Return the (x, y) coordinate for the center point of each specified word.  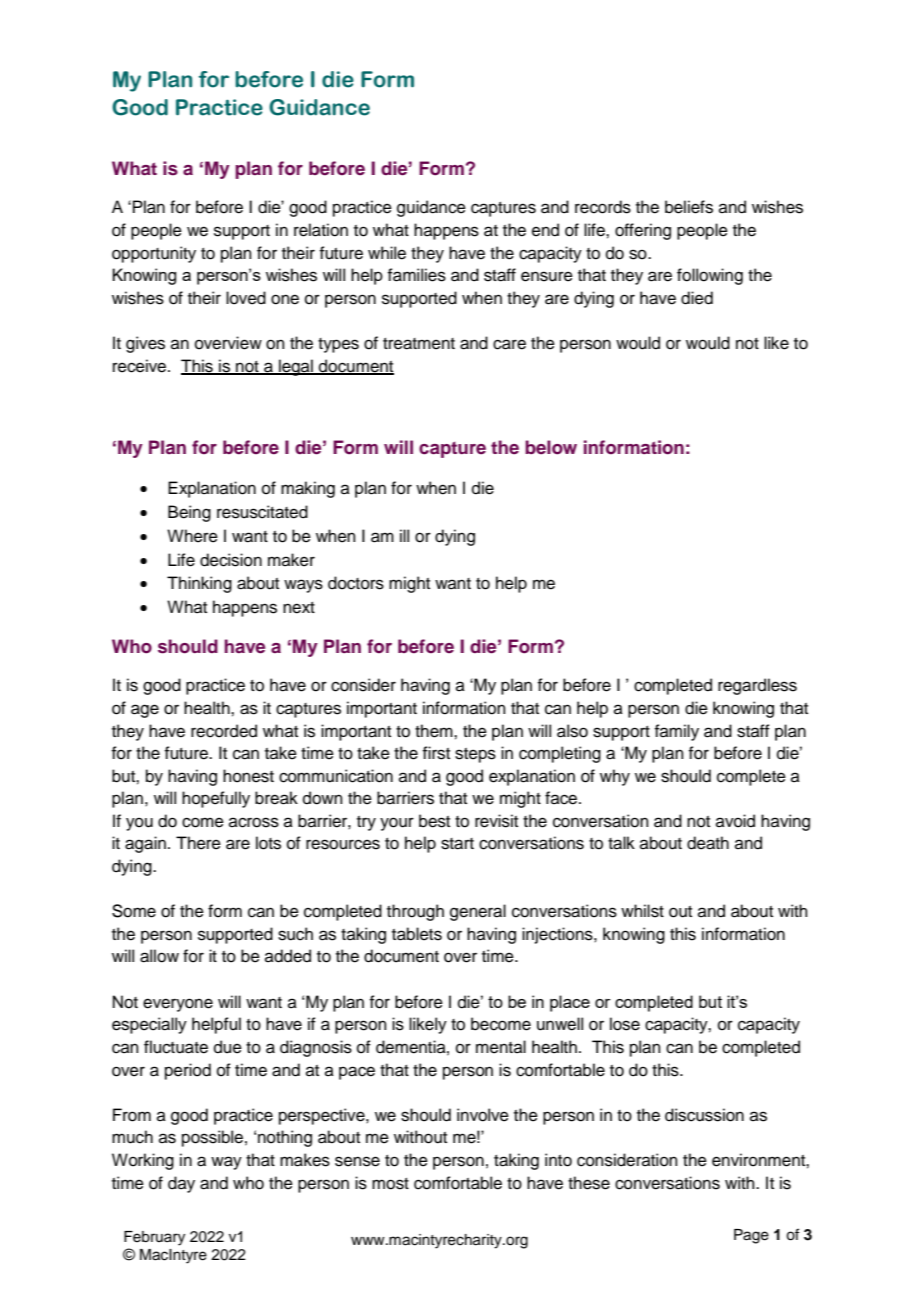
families (416, 275)
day (181, 1184)
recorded (224, 731)
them (435, 731)
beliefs (689, 207)
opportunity (154, 254)
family (676, 732)
